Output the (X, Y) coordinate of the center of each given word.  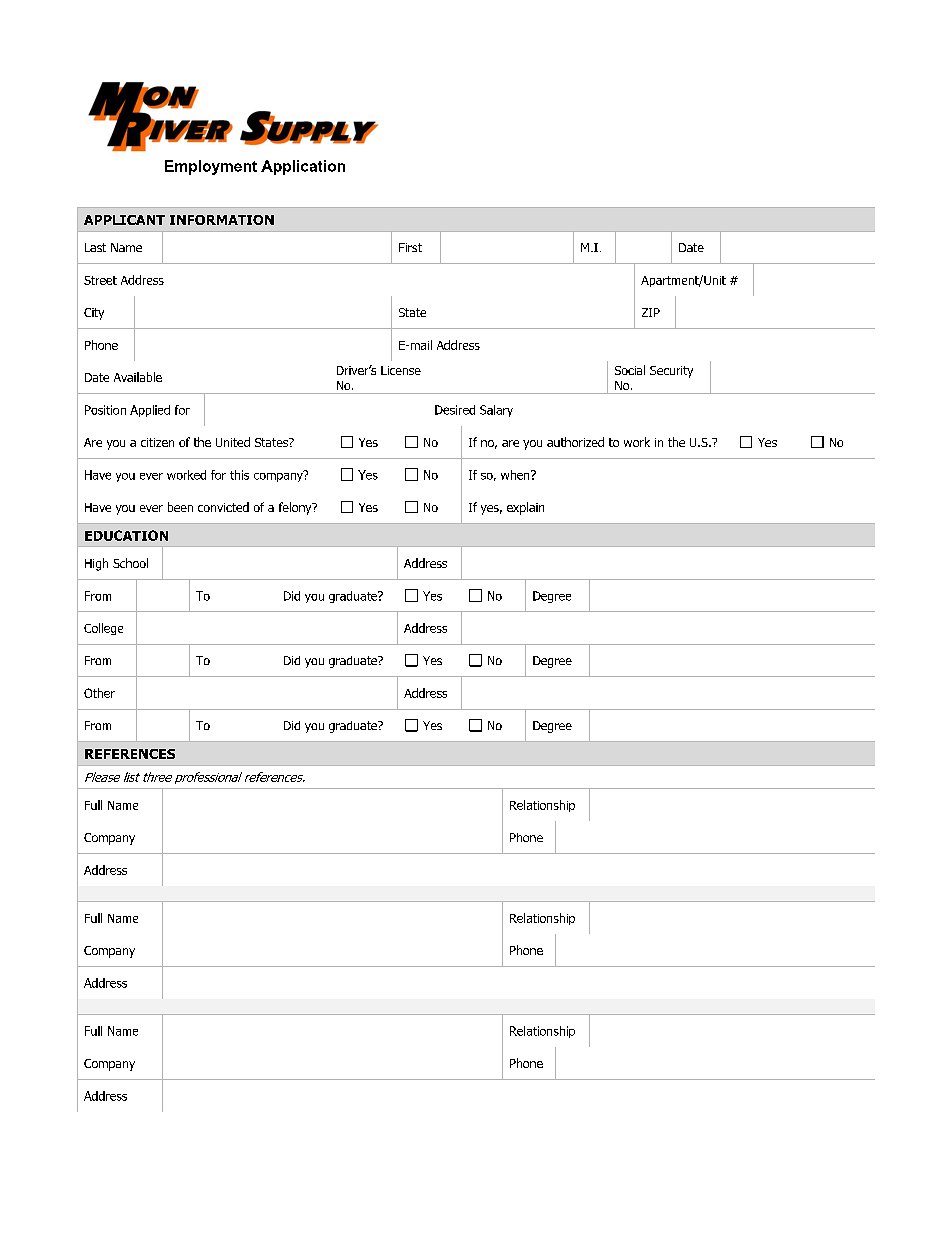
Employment (211, 167)
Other (99, 693)
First (410, 247)
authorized (575, 442)
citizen (157, 442)
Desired (455, 410)
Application (303, 167)
